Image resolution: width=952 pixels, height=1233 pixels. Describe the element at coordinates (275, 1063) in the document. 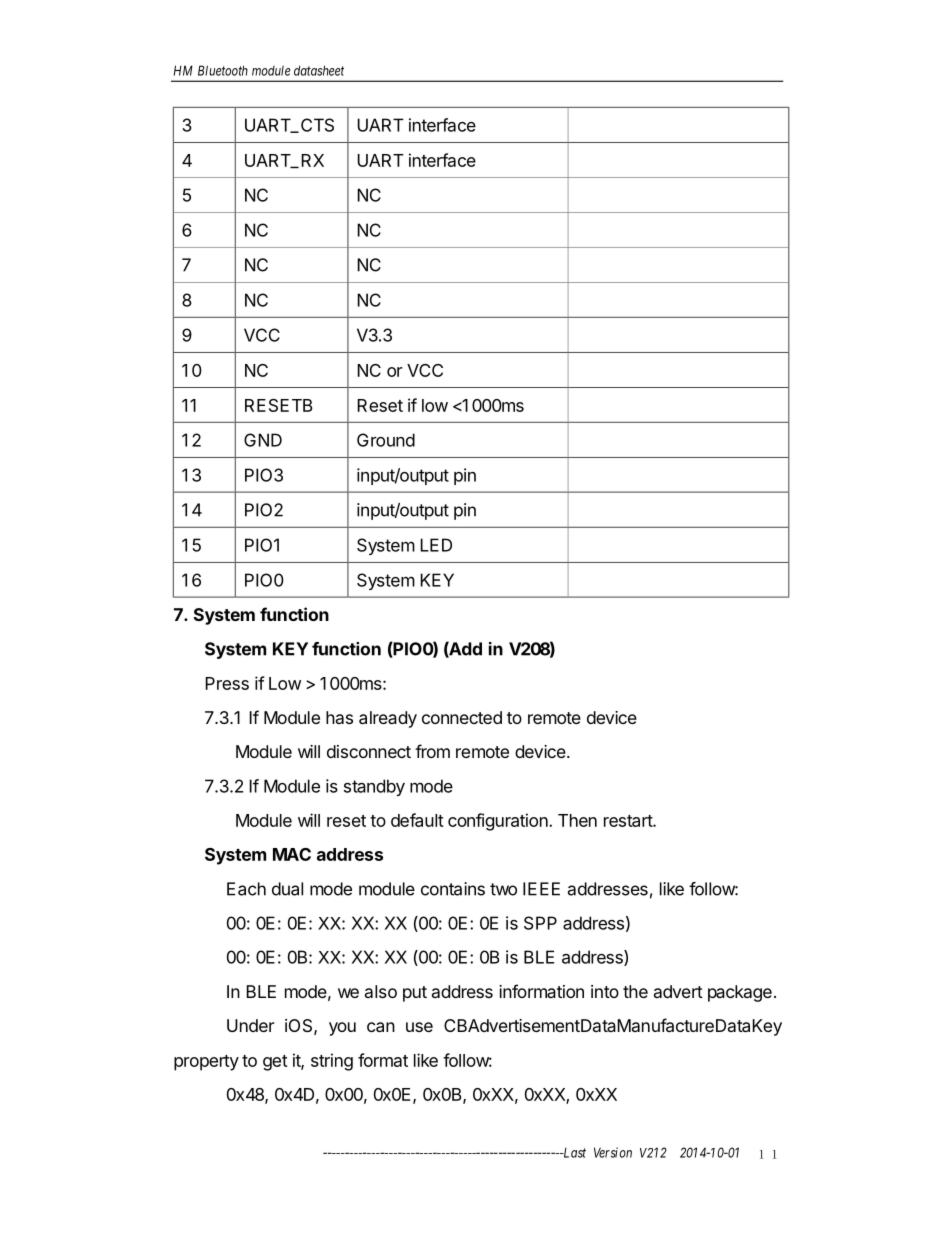

I see `get` at that location.
